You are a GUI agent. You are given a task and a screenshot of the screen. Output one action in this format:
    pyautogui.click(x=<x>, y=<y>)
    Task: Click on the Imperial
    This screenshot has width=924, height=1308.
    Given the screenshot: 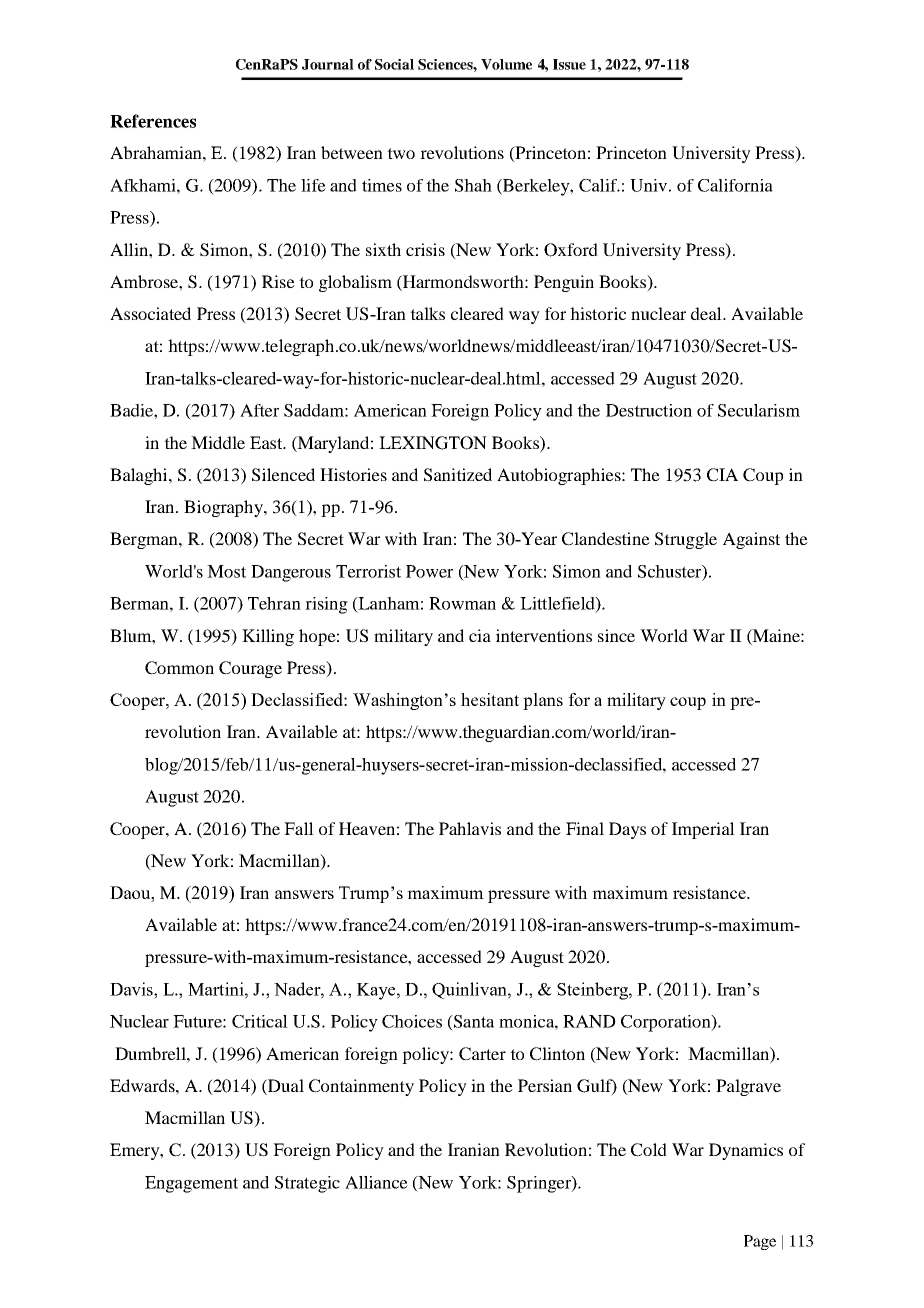 What is the action you would take?
    pyautogui.click(x=703, y=830)
